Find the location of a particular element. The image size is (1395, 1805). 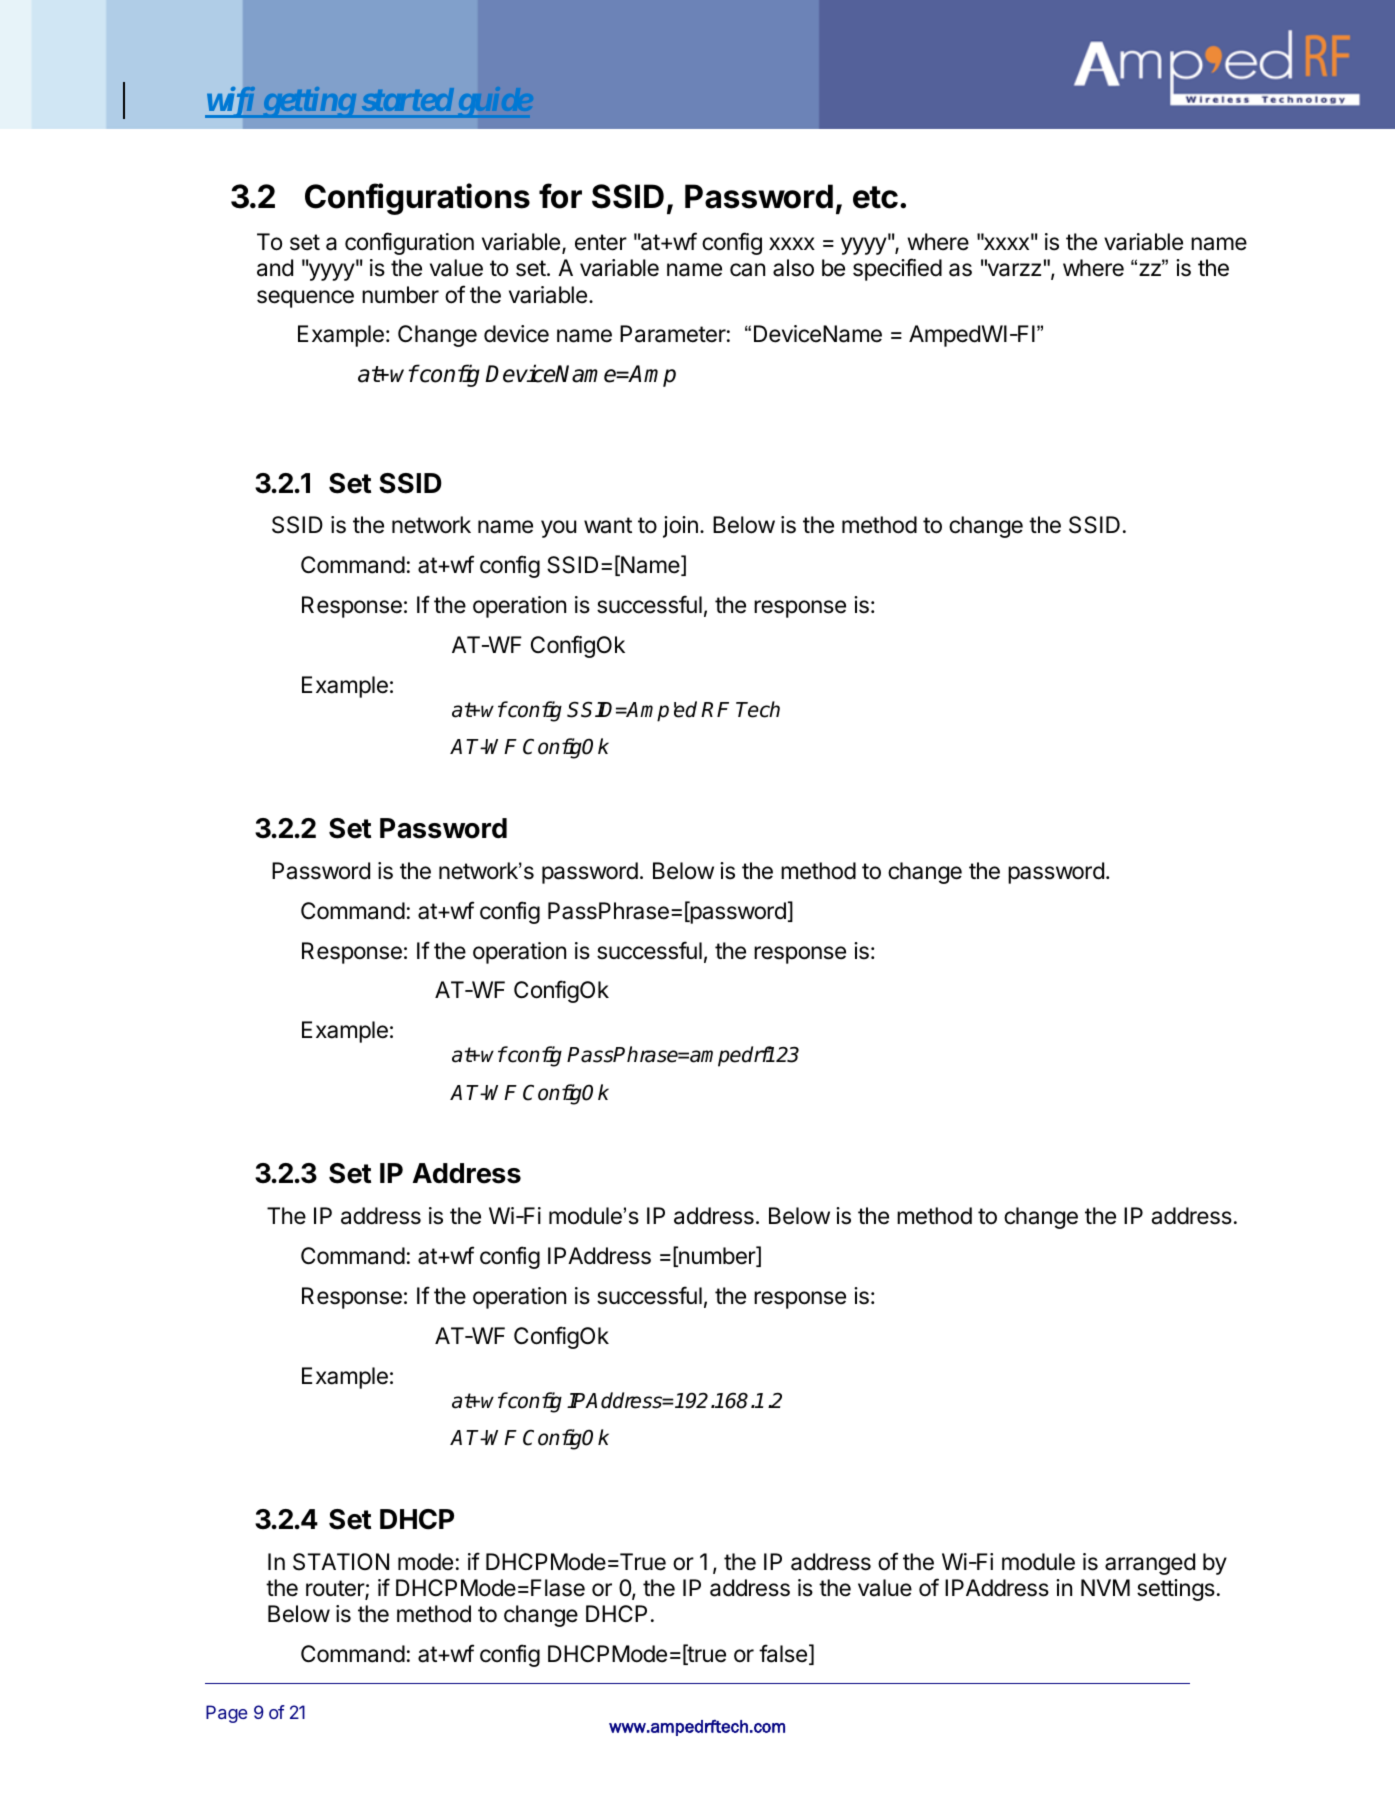

want is located at coordinates (608, 525).
